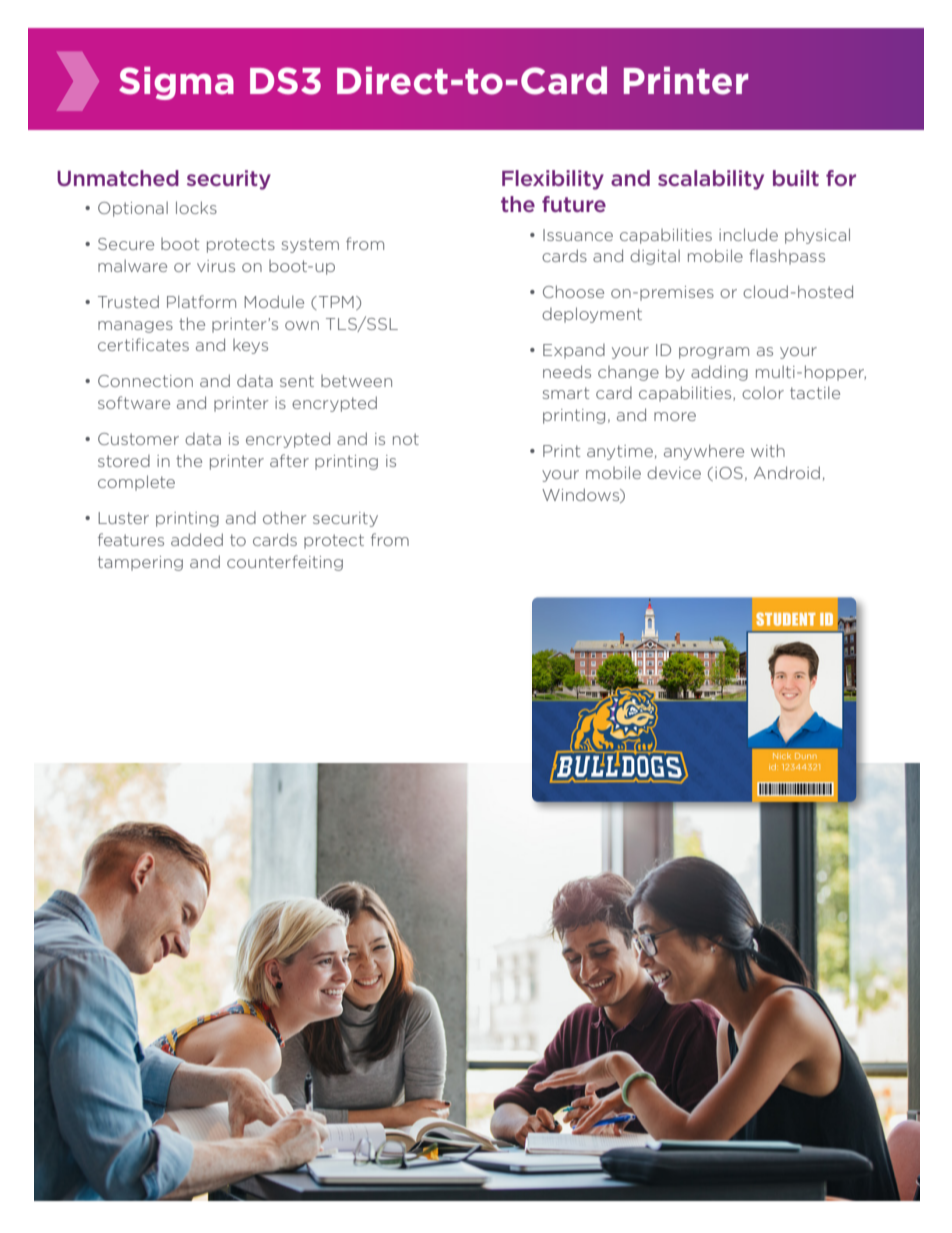 The width and height of the image is (952, 1233). I want to click on color, so click(763, 392).
